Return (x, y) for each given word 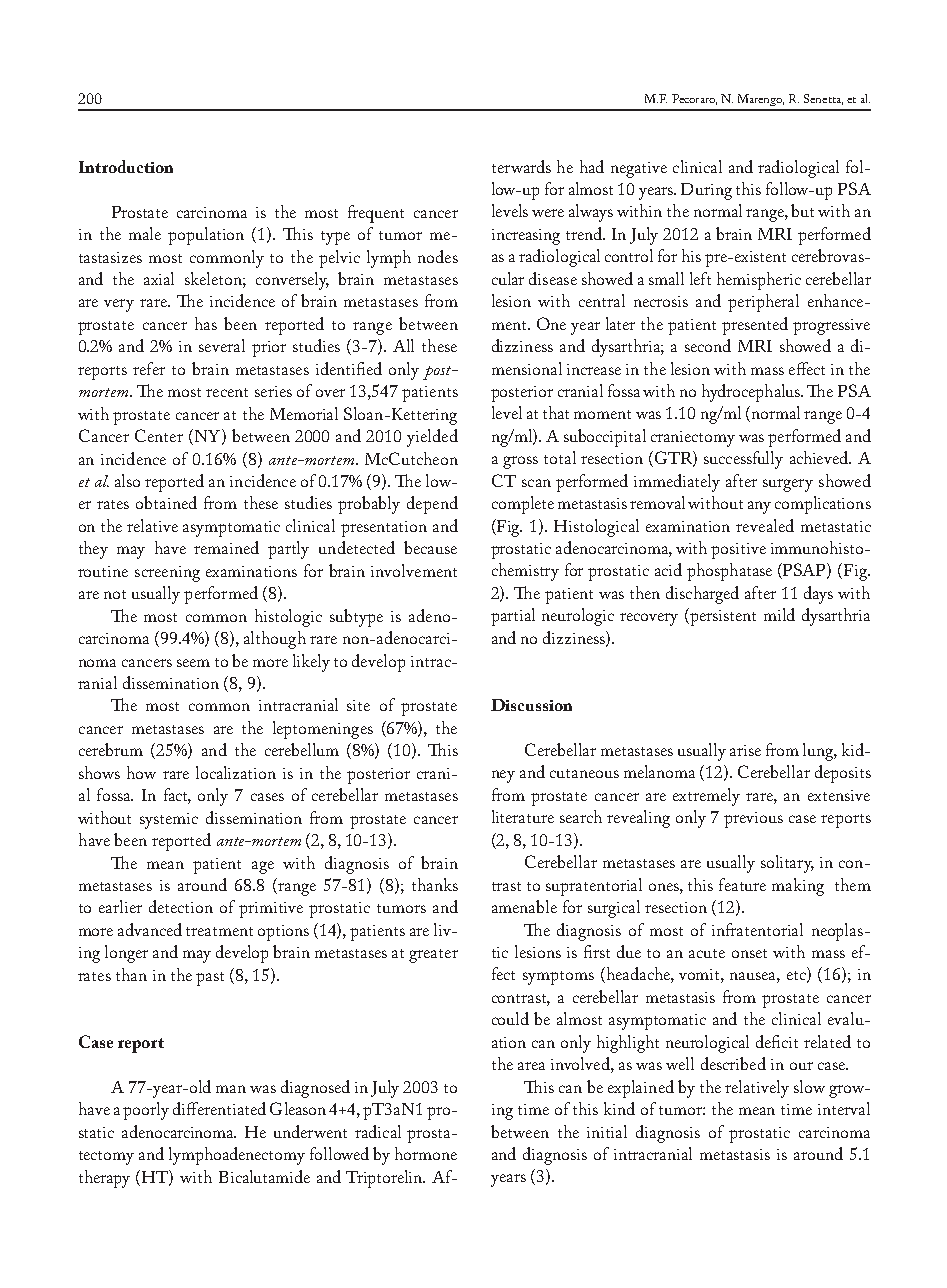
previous (753, 820)
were (548, 213)
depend (432, 505)
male (145, 233)
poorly (146, 1111)
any (759, 507)
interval (844, 1108)
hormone (426, 1153)
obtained (166, 502)
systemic (169, 821)
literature (523, 816)
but (802, 210)
